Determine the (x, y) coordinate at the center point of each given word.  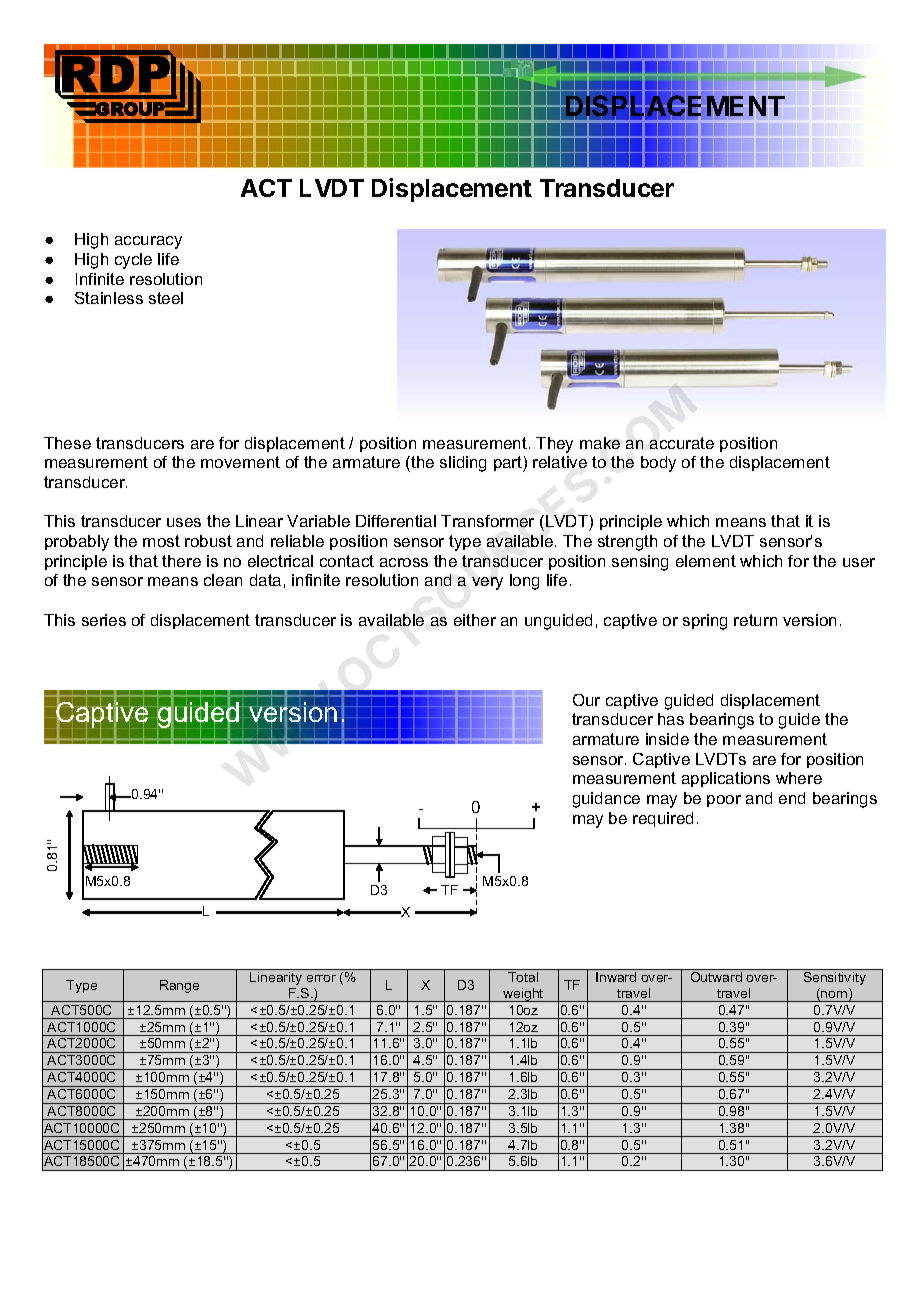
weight (523, 995)
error (321, 978)
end (792, 798)
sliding (463, 464)
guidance (606, 800)
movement (240, 462)
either (475, 620)
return (755, 620)
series (104, 620)
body (658, 464)
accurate (682, 443)
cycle (133, 261)
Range (179, 986)
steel (166, 298)
